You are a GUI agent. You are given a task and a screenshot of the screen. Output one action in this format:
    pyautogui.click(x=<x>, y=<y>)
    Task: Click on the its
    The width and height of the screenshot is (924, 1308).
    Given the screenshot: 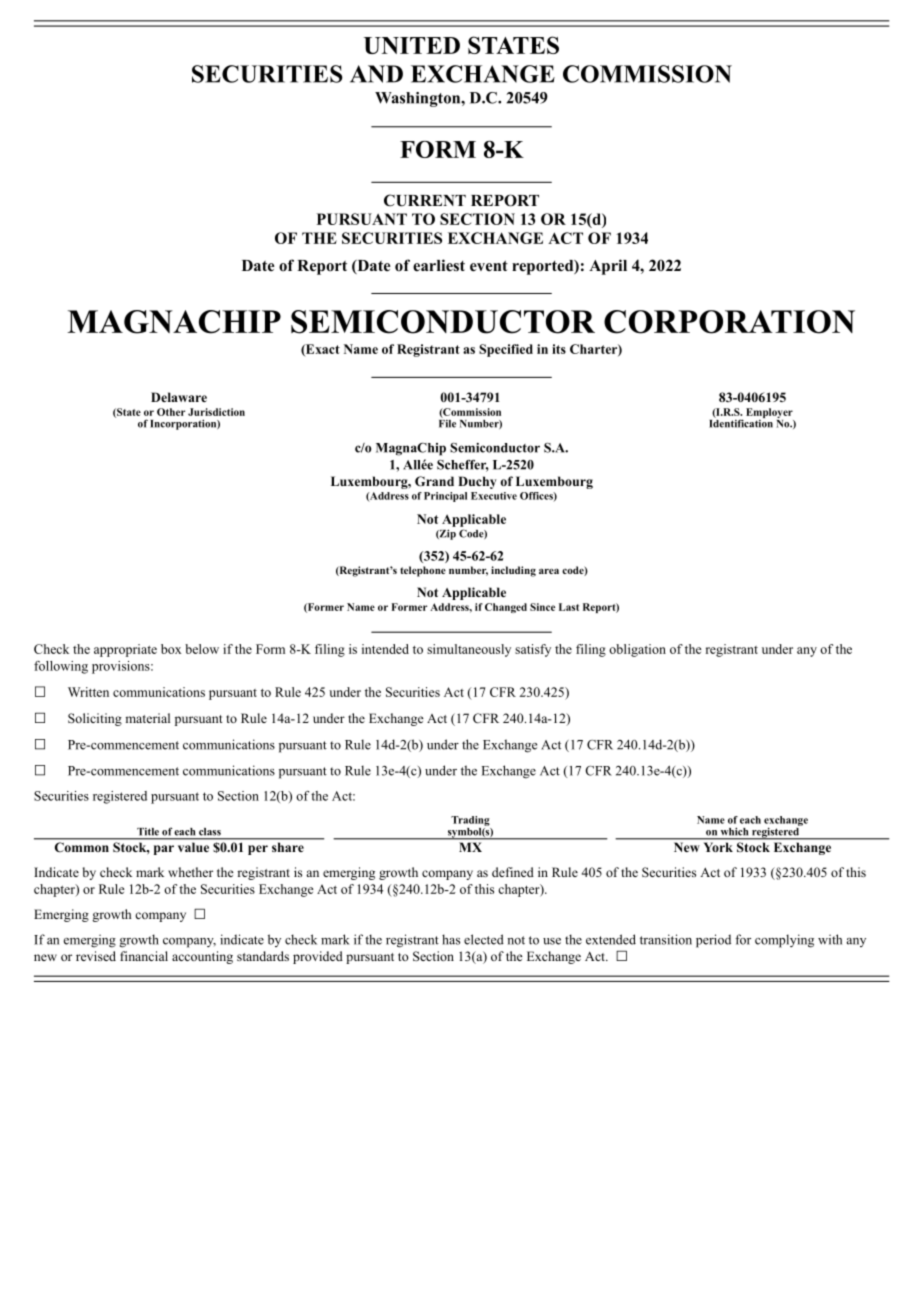 What is the action you would take?
    pyautogui.click(x=559, y=349)
